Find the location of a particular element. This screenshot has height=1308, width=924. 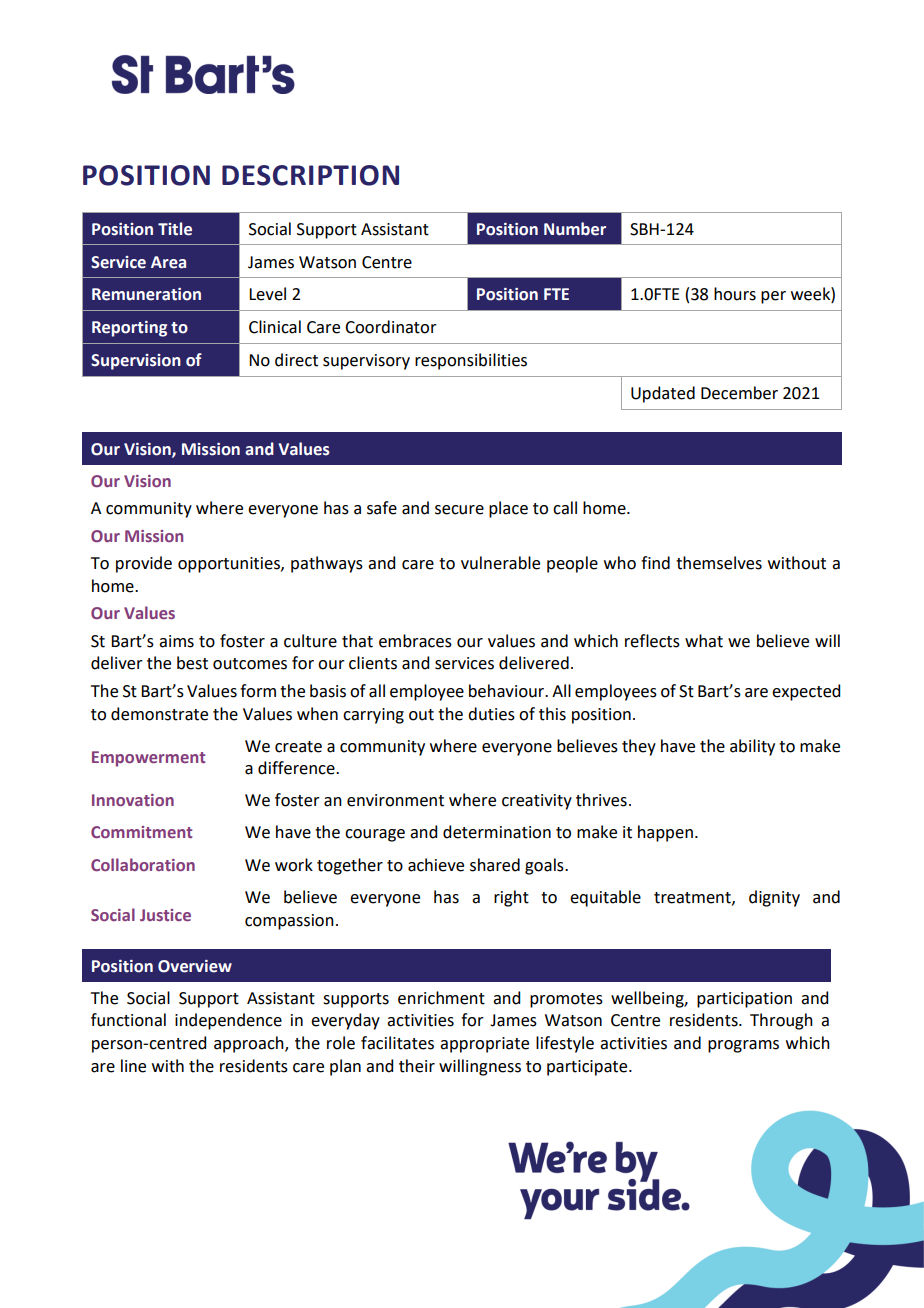

hours is located at coordinates (735, 294).
